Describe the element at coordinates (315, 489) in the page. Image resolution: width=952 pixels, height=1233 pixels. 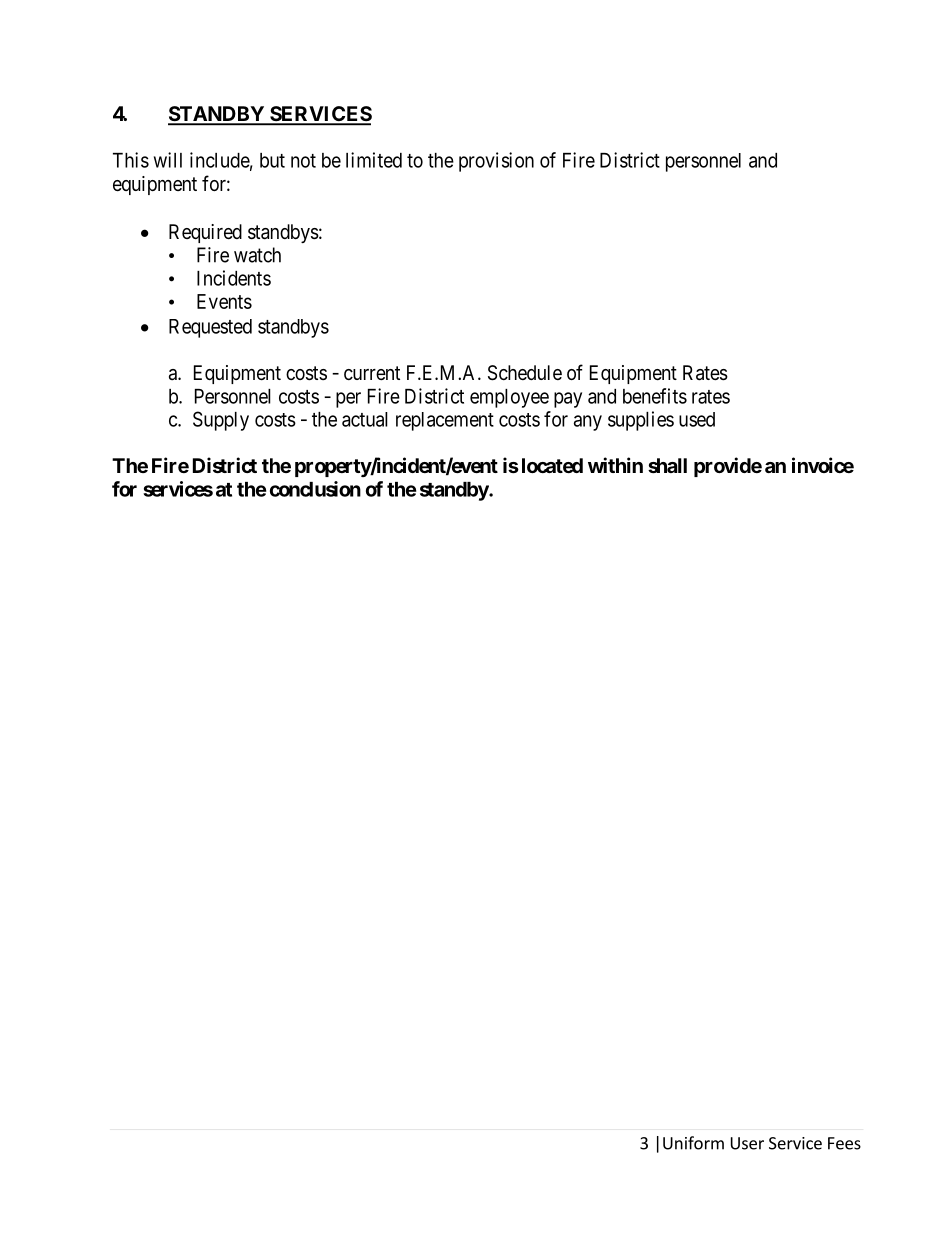
I see `conclusion` at that location.
